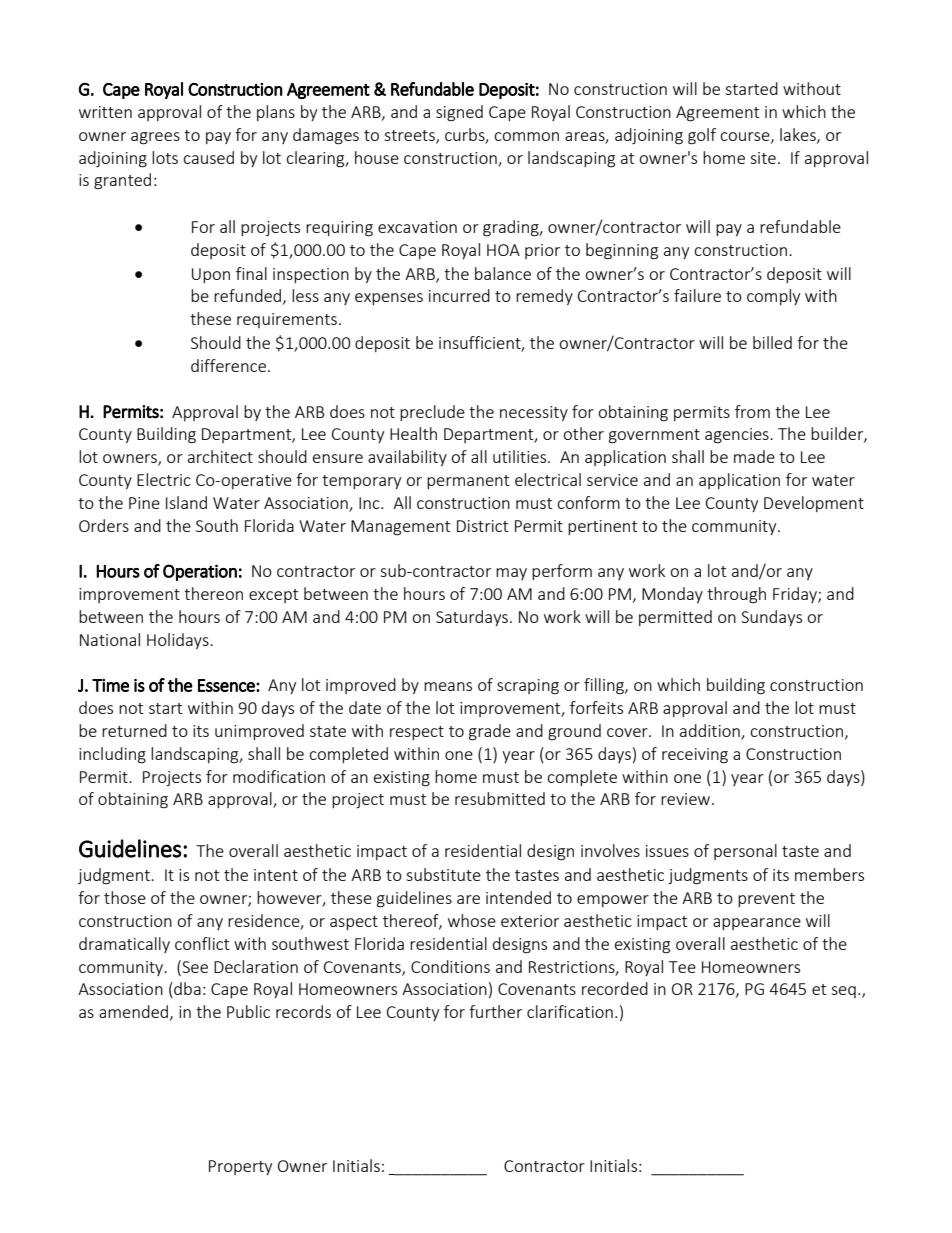 The width and height of the screenshot is (952, 1233). Describe the element at coordinates (495, 1011) in the screenshot. I see `further` at that location.
